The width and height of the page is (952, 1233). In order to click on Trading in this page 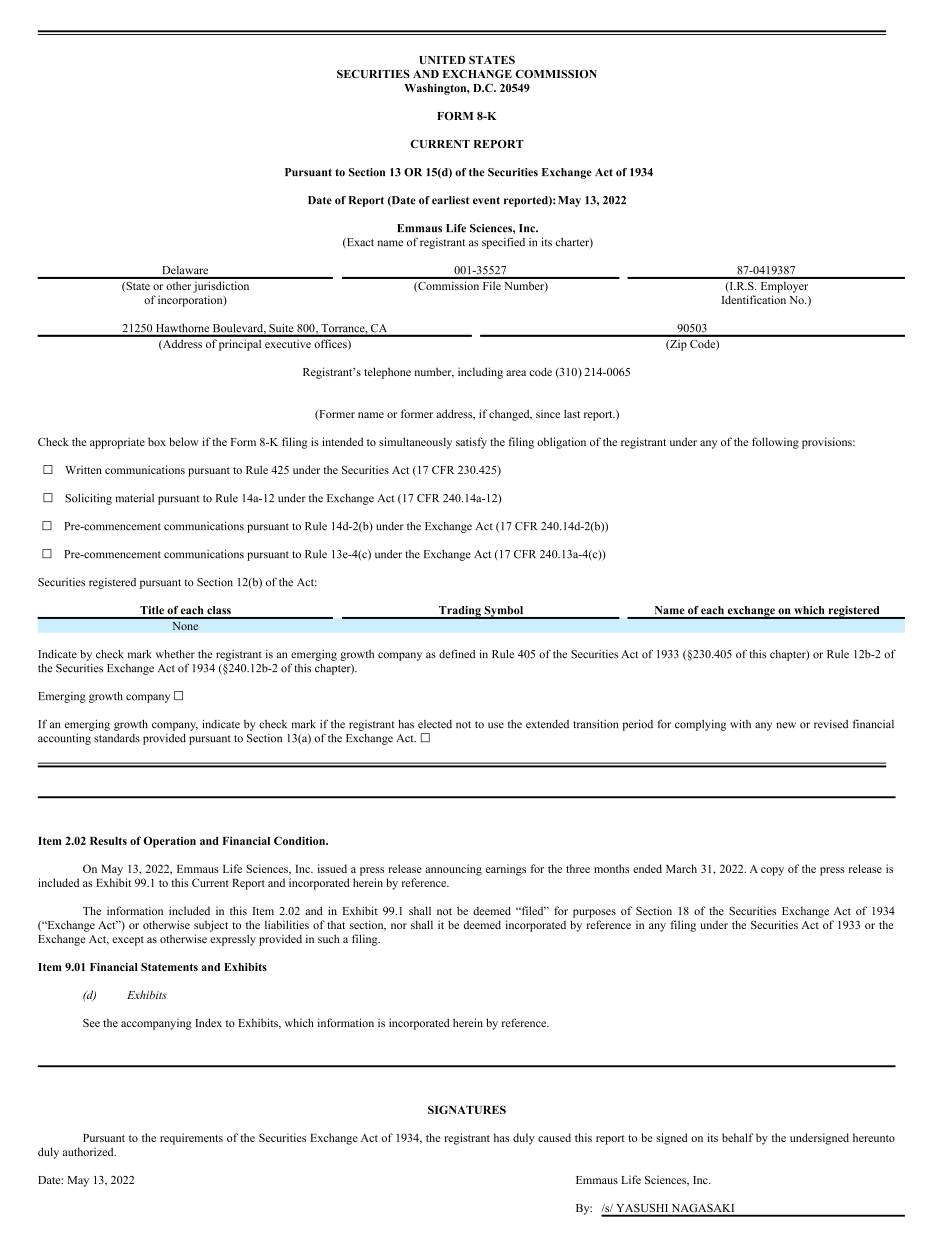, I will do `click(460, 612)`.
